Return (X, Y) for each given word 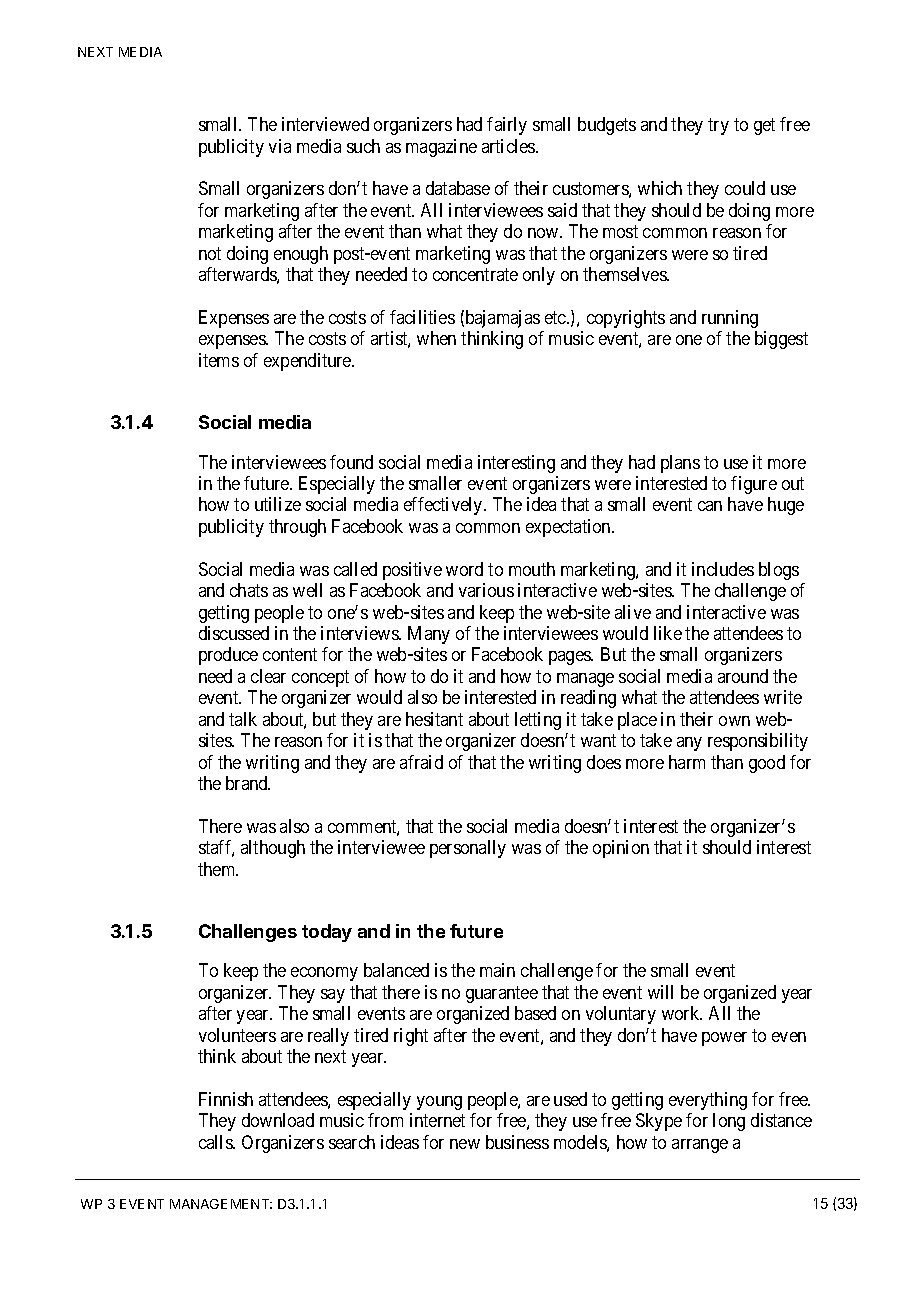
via (280, 146)
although (273, 849)
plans (680, 464)
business (517, 1142)
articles (509, 146)
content (290, 655)
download (278, 1120)
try (718, 126)
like (668, 633)
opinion (621, 849)
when (436, 338)
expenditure (308, 362)
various (486, 590)
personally (468, 849)
